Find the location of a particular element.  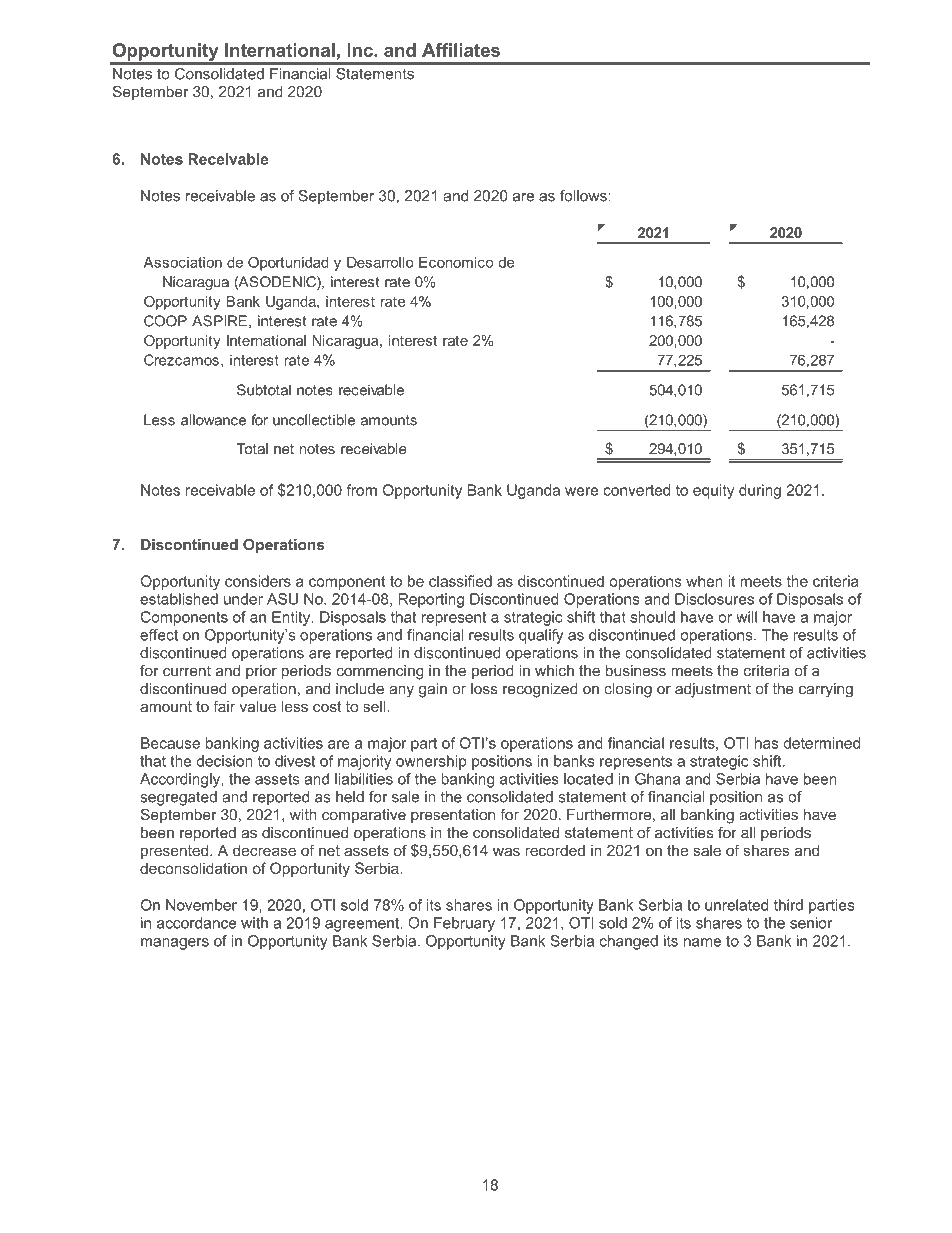

November is located at coordinates (201, 905).
